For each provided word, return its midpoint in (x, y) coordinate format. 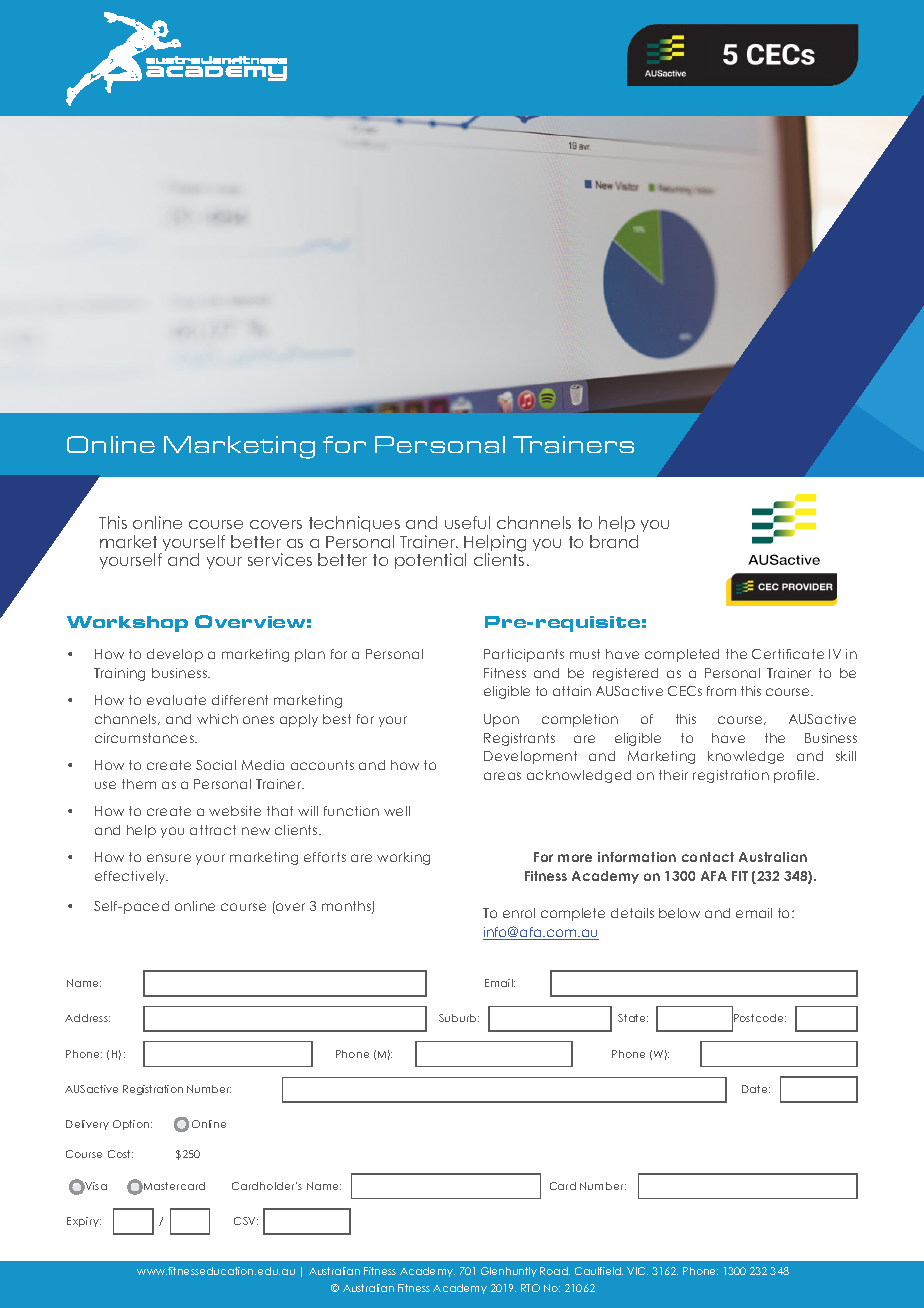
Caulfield (599, 1271)
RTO (530, 1288)
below (679, 913)
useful (467, 522)
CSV (246, 1221)
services (280, 559)
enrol (519, 913)
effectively (131, 877)
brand (614, 541)
